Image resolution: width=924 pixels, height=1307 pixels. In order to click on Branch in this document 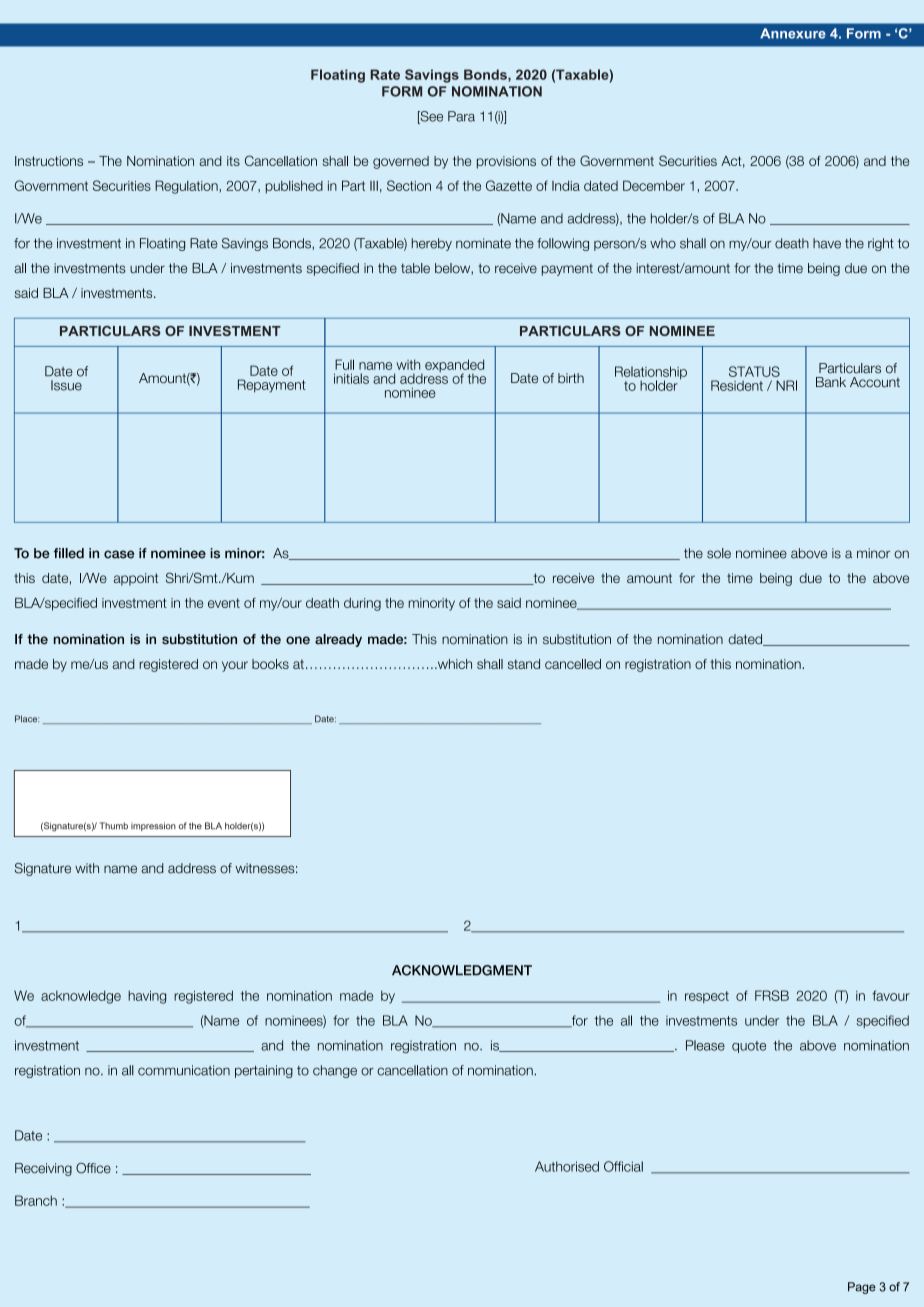, I will do `click(36, 1200)`.
